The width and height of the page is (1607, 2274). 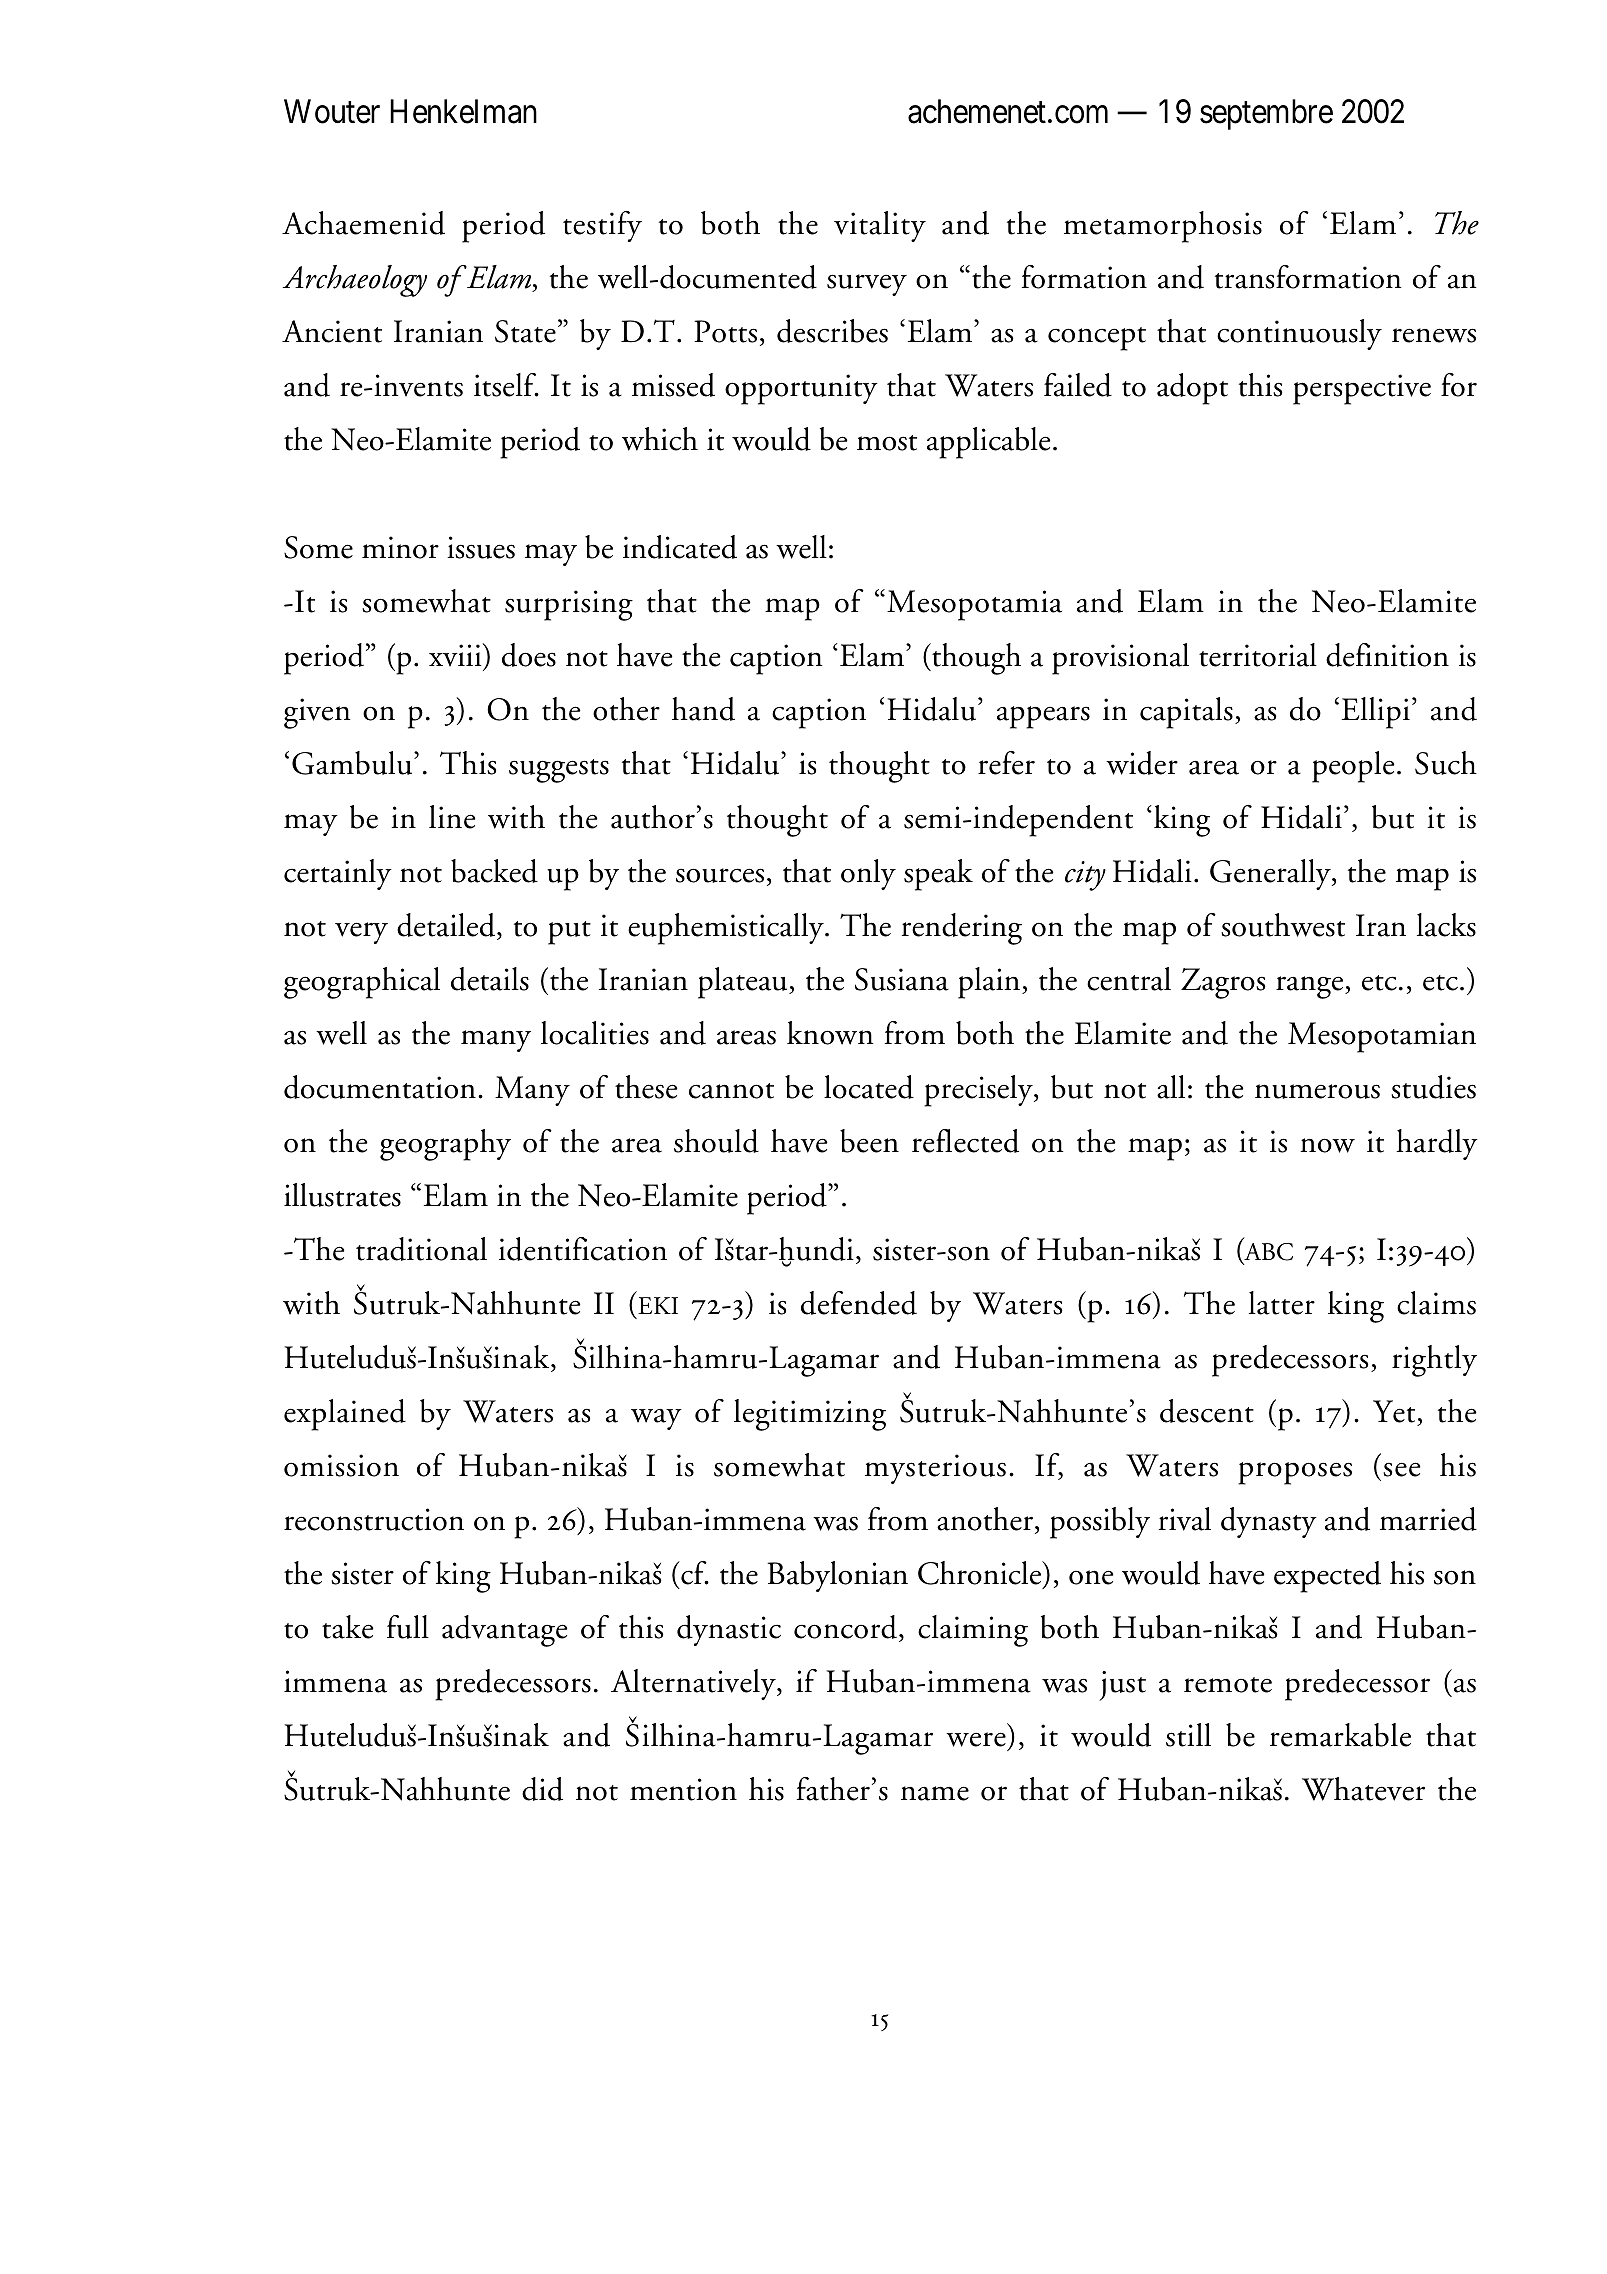 I want to click on metamorphosis, so click(x=1163, y=227).
